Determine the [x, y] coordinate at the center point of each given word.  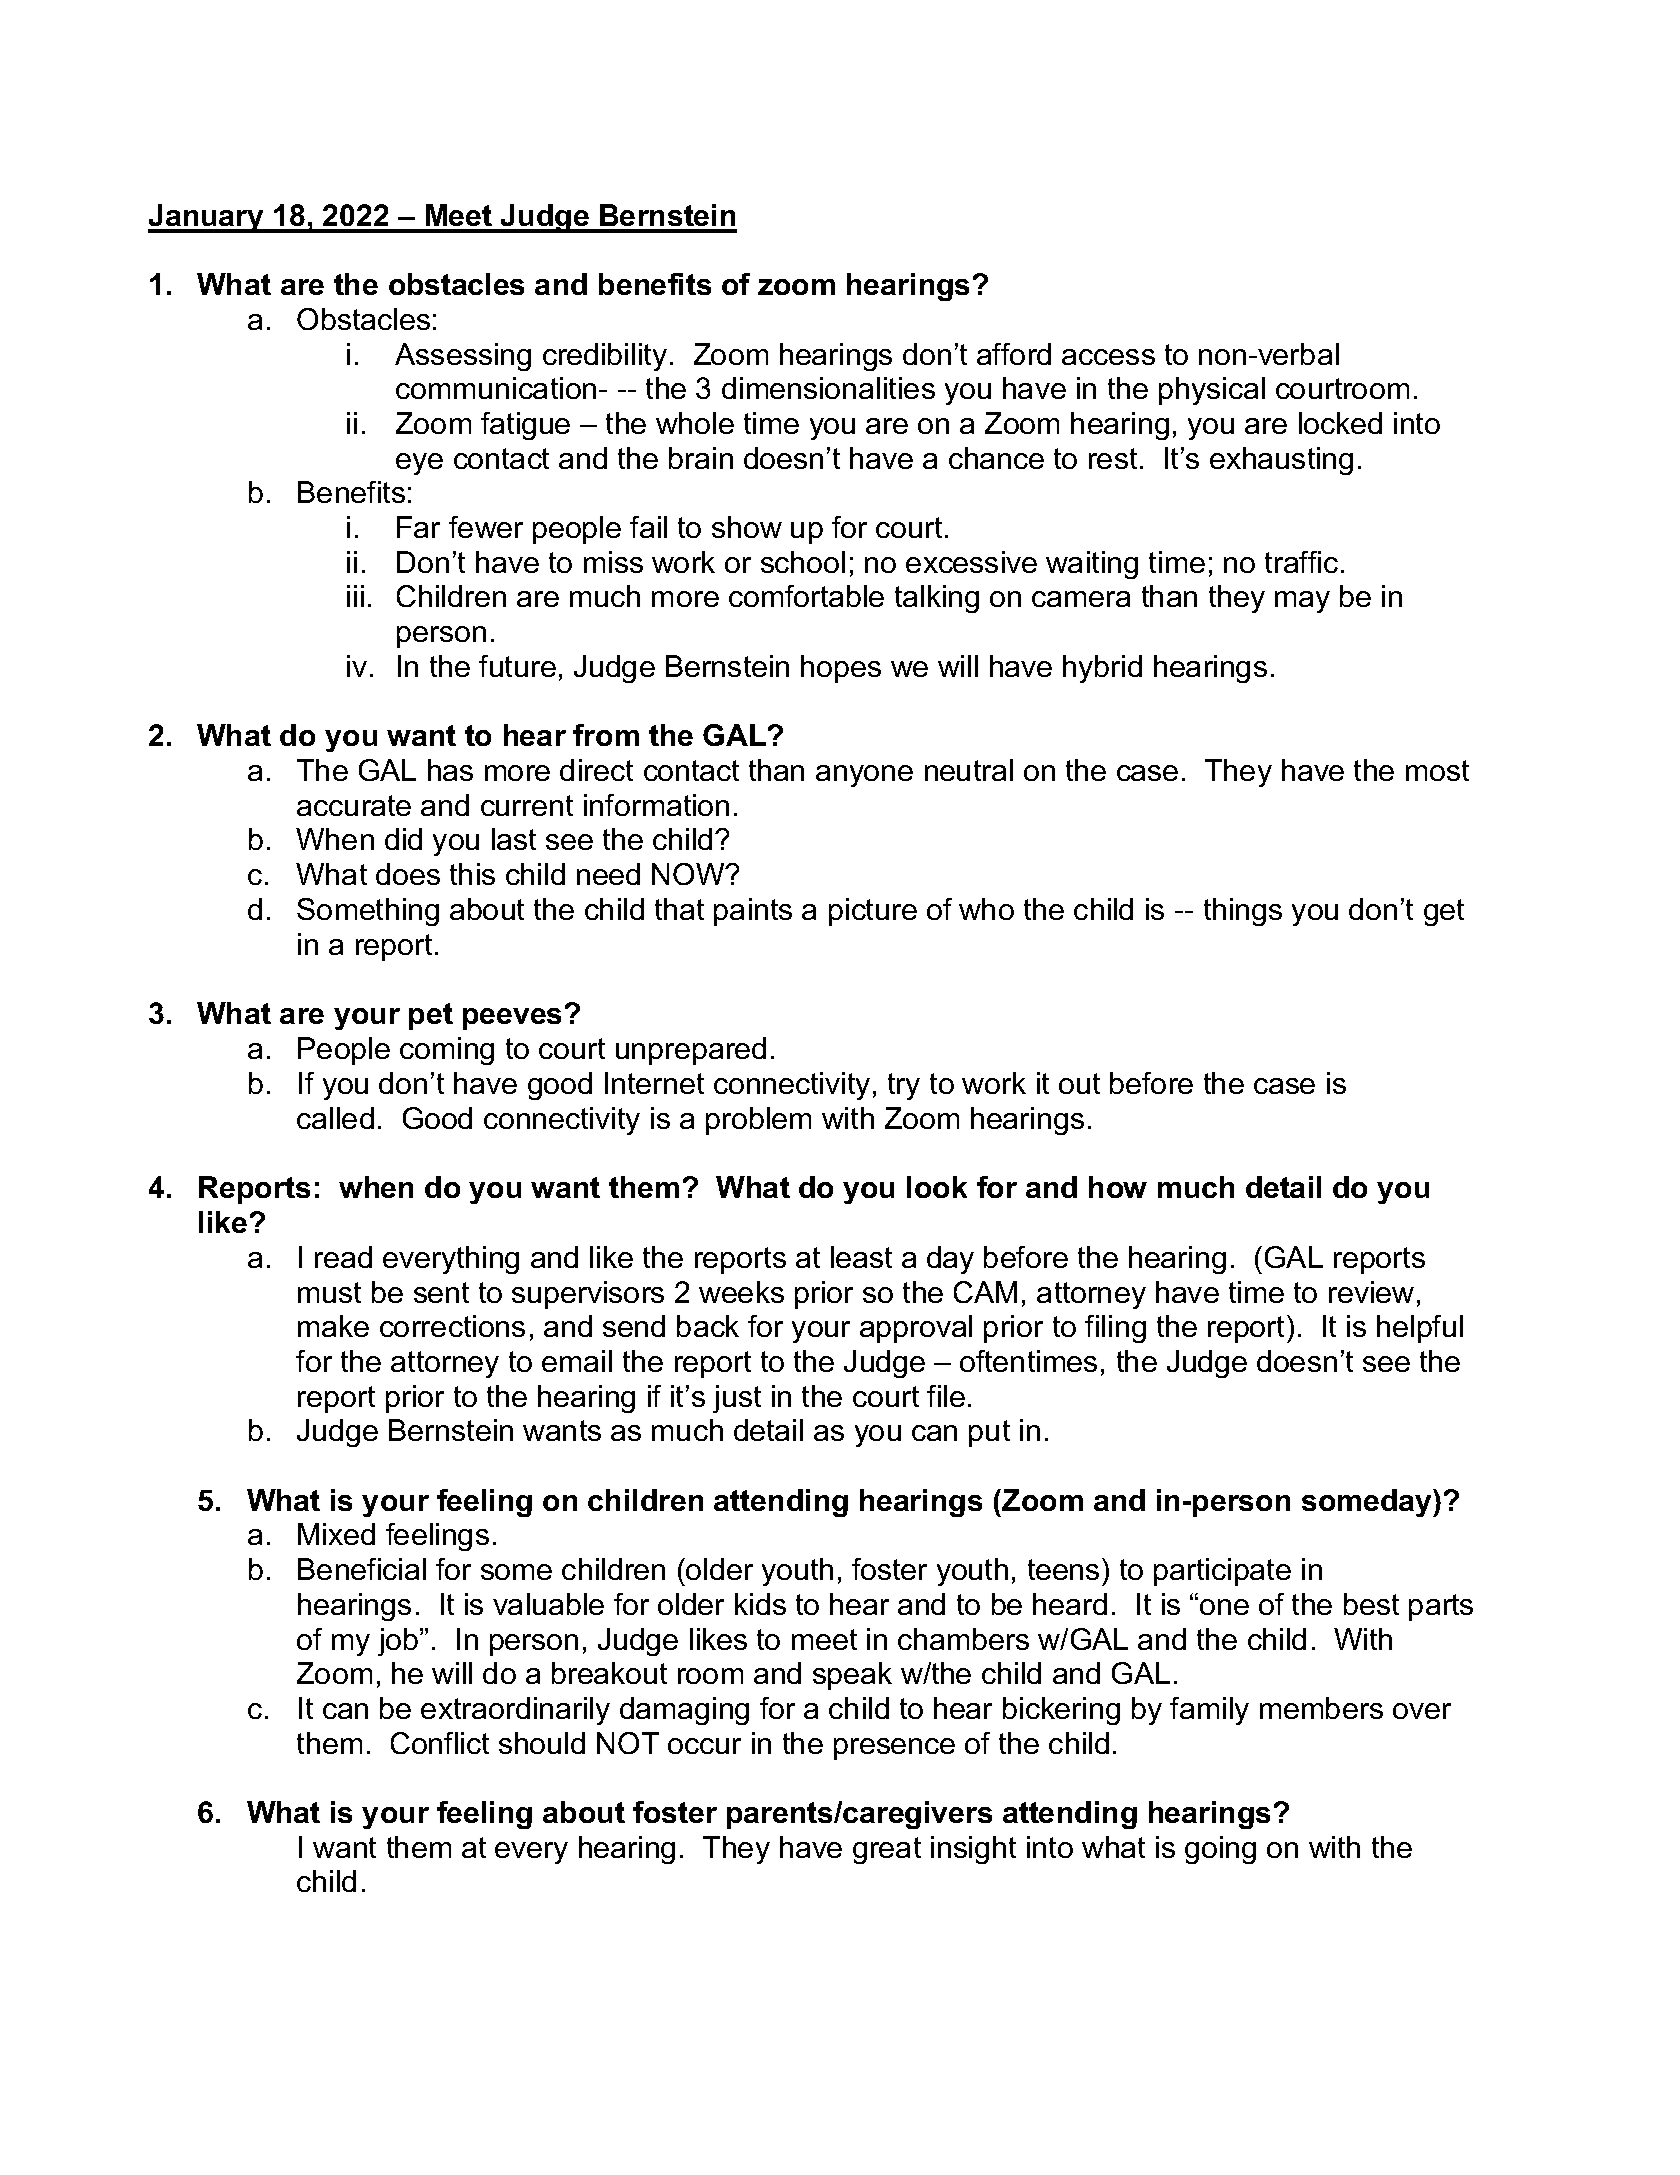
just [737, 1399]
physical [1212, 391]
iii [355, 596]
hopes [841, 669]
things [1243, 912]
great [887, 1850]
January [207, 218]
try [904, 1086]
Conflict [440, 1743]
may [1302, 602]
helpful [1420, 1329]
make [333, 1326]
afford [1014, 354]
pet [431, 1016]
